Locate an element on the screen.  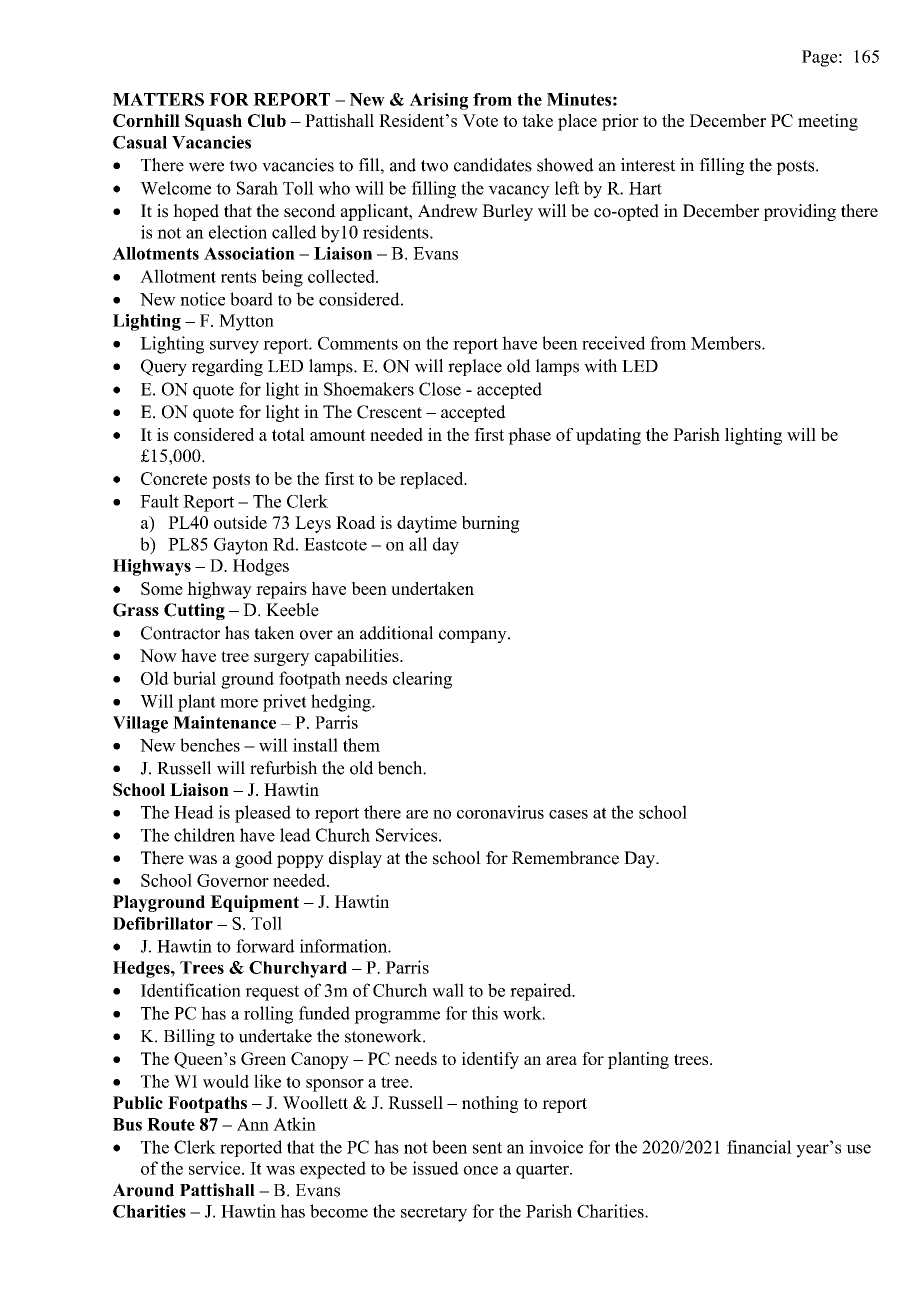
children is located at coordinates (204, 835).
